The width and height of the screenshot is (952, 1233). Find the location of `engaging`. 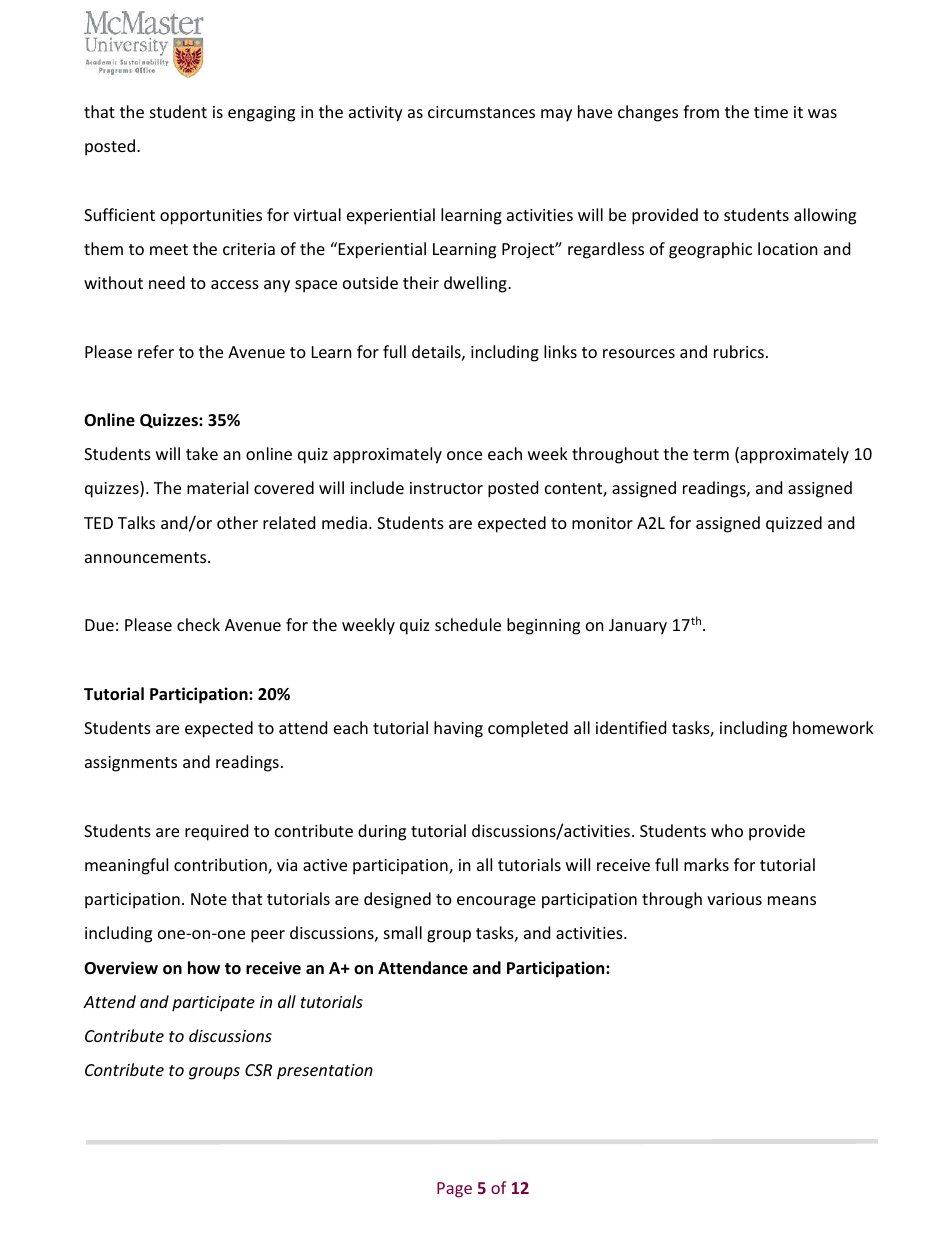

engaging is located at coordinates (261, 114).
